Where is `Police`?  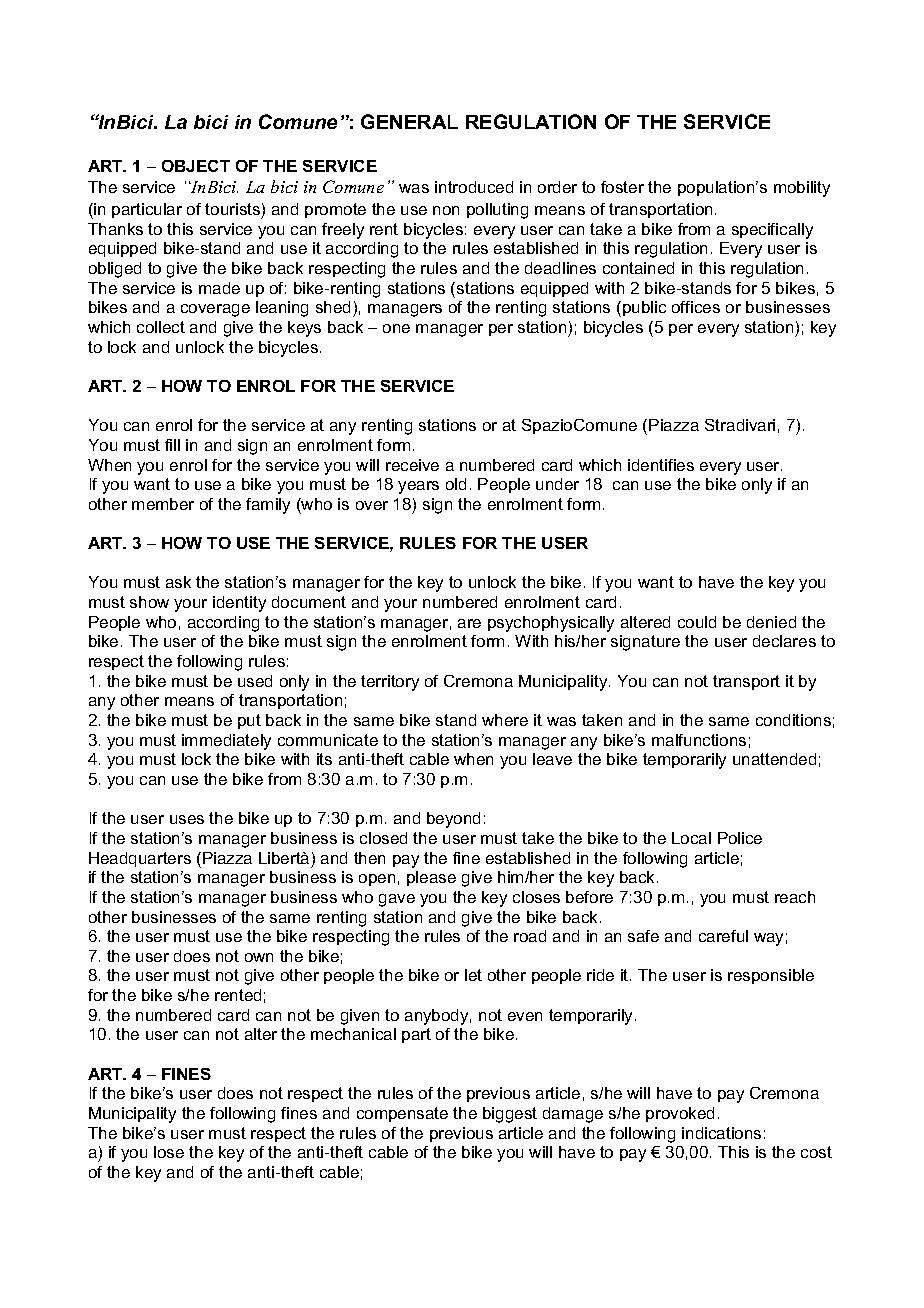
Police is located at coordinates (740, 838).
